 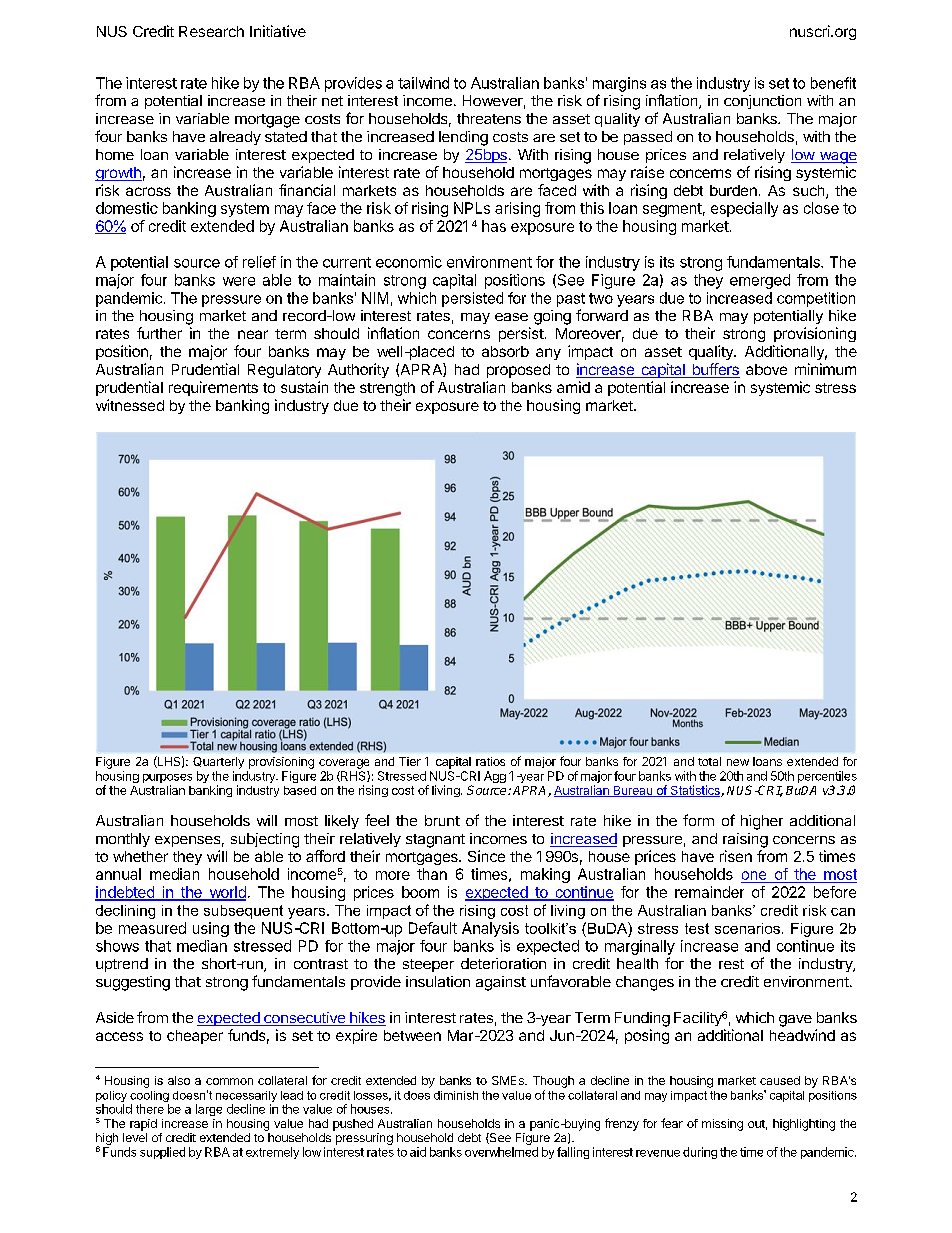 What do you see at coordinates (722, 1125) in the image?
I see `missing` at bounding box center [722, 1125].
